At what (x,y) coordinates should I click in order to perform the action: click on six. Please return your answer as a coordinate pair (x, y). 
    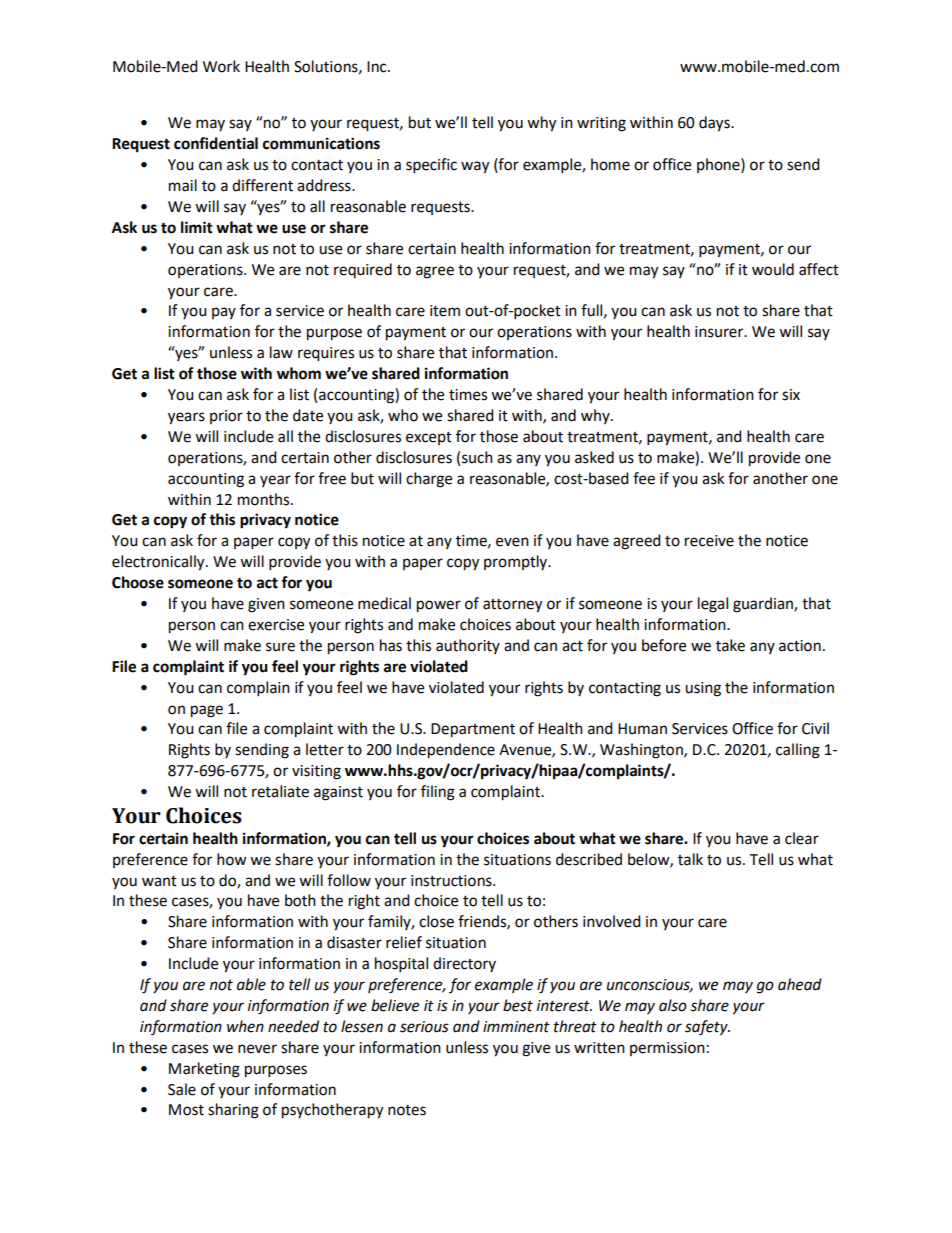
    Looking at the image, I should click on (791, 395).
